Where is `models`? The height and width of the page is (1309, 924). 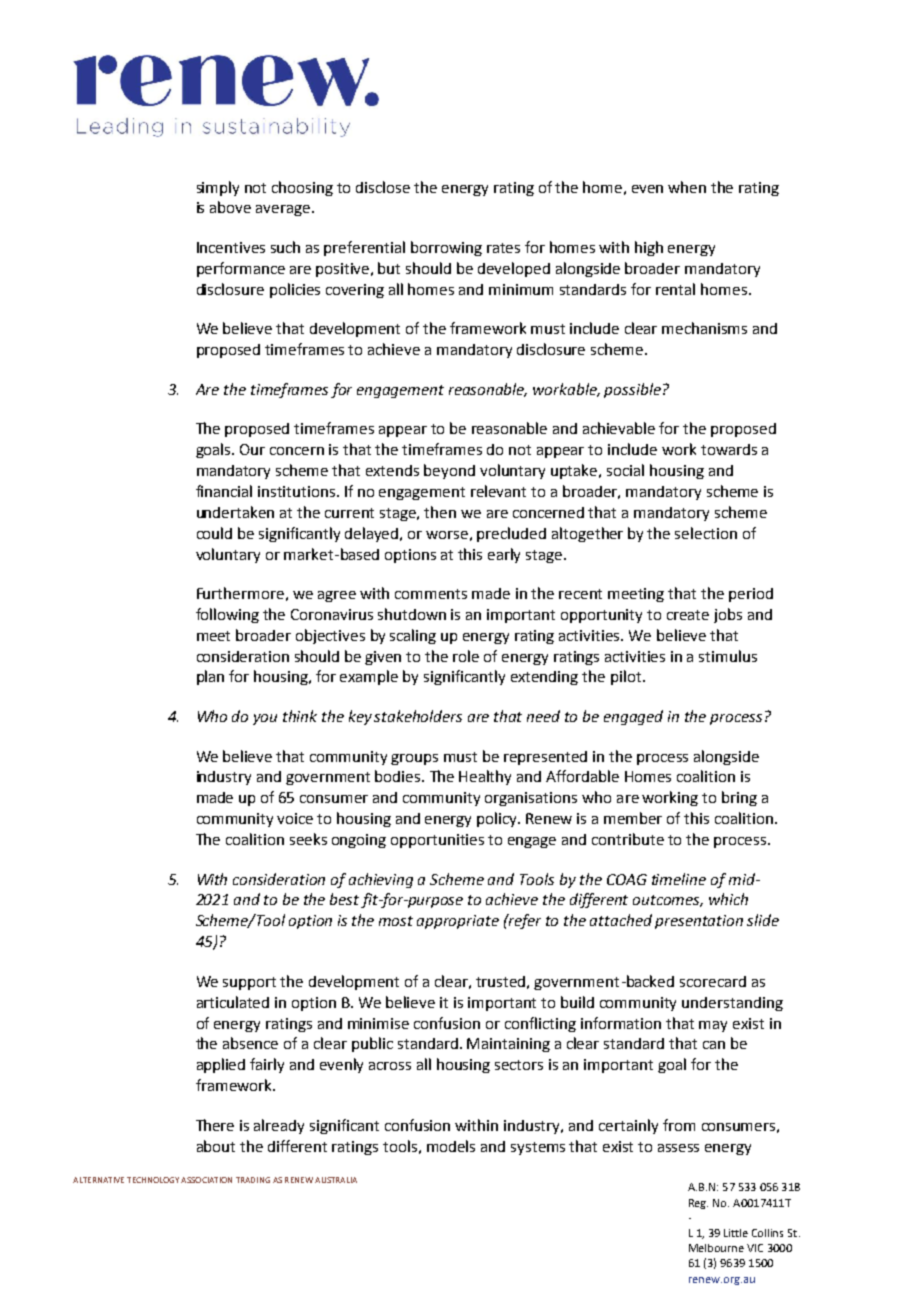
models is located at coordinates (451, 1146).
